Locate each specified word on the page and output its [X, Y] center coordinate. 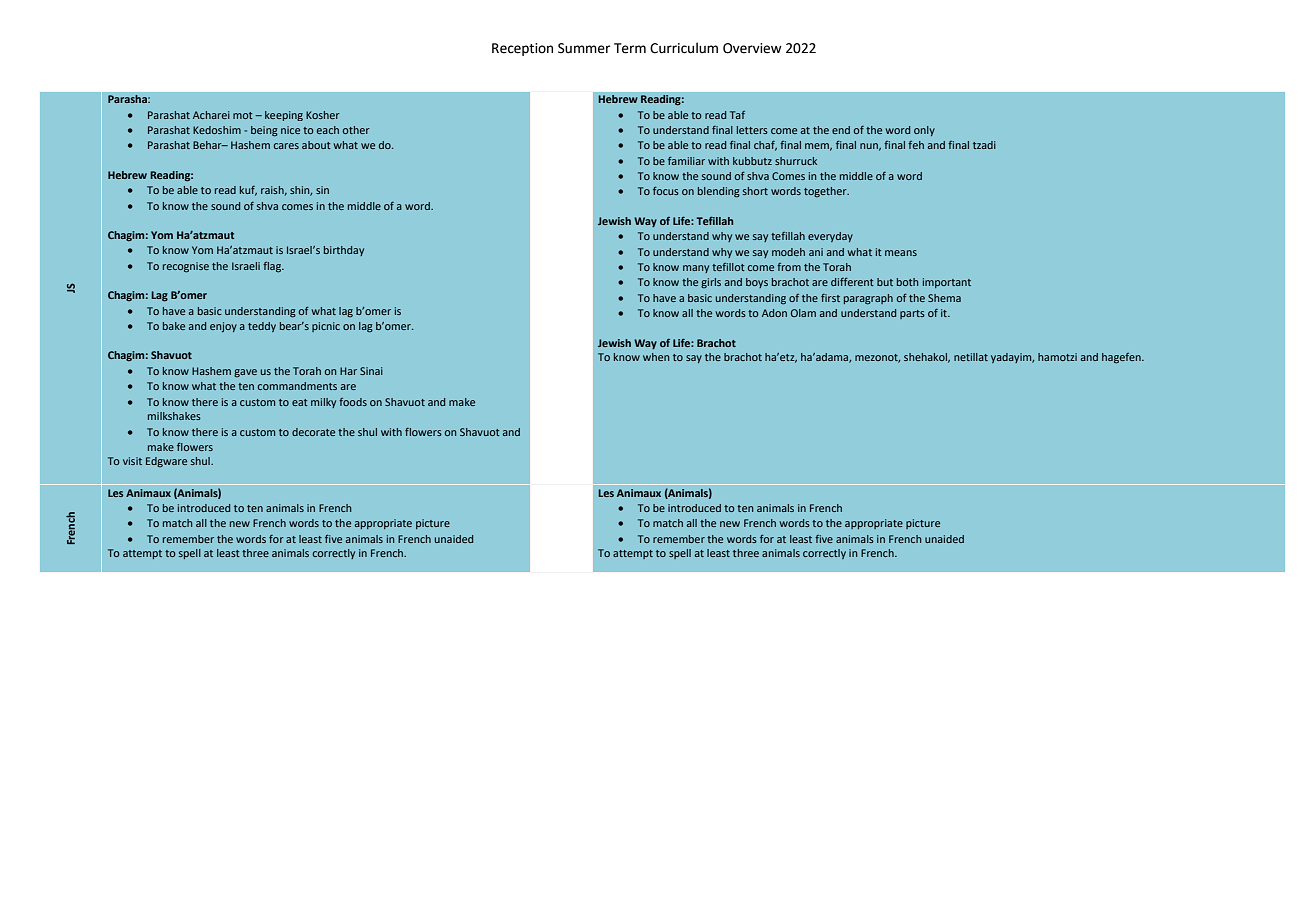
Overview [752, 48]
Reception [522, 49]
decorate [313, 432]
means [901, 253]
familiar [686, 160]
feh [916, 145]
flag [273, 267]
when [656, 357]
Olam [803, 313]
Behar [208, 145]
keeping [284, 116]
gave [245, 373]
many [696, 269]
